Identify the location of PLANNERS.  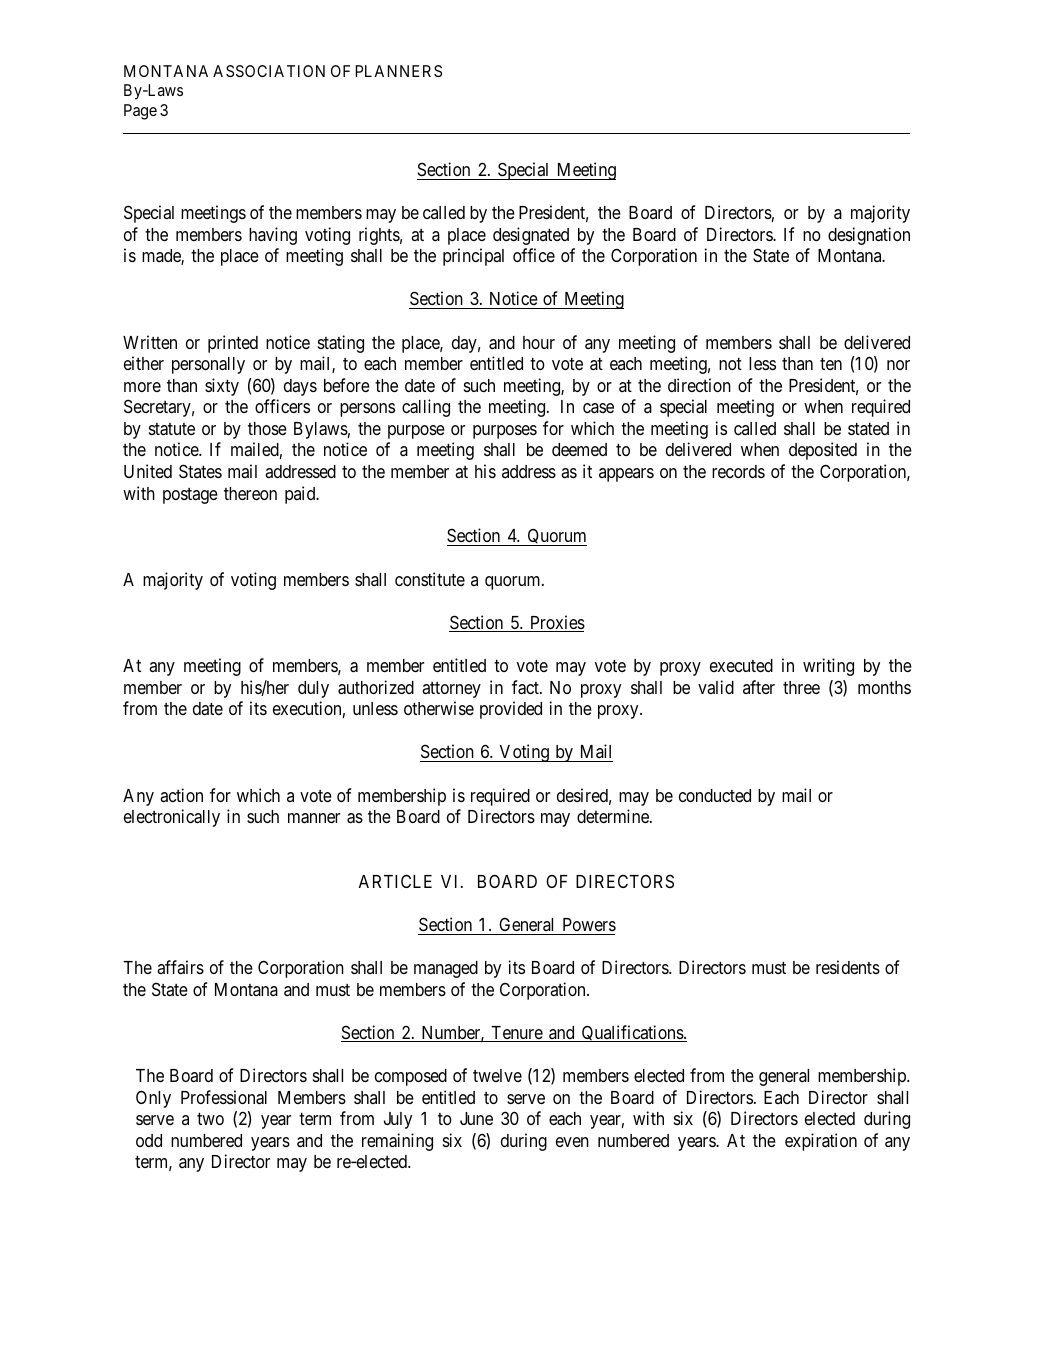
(398, 71).
